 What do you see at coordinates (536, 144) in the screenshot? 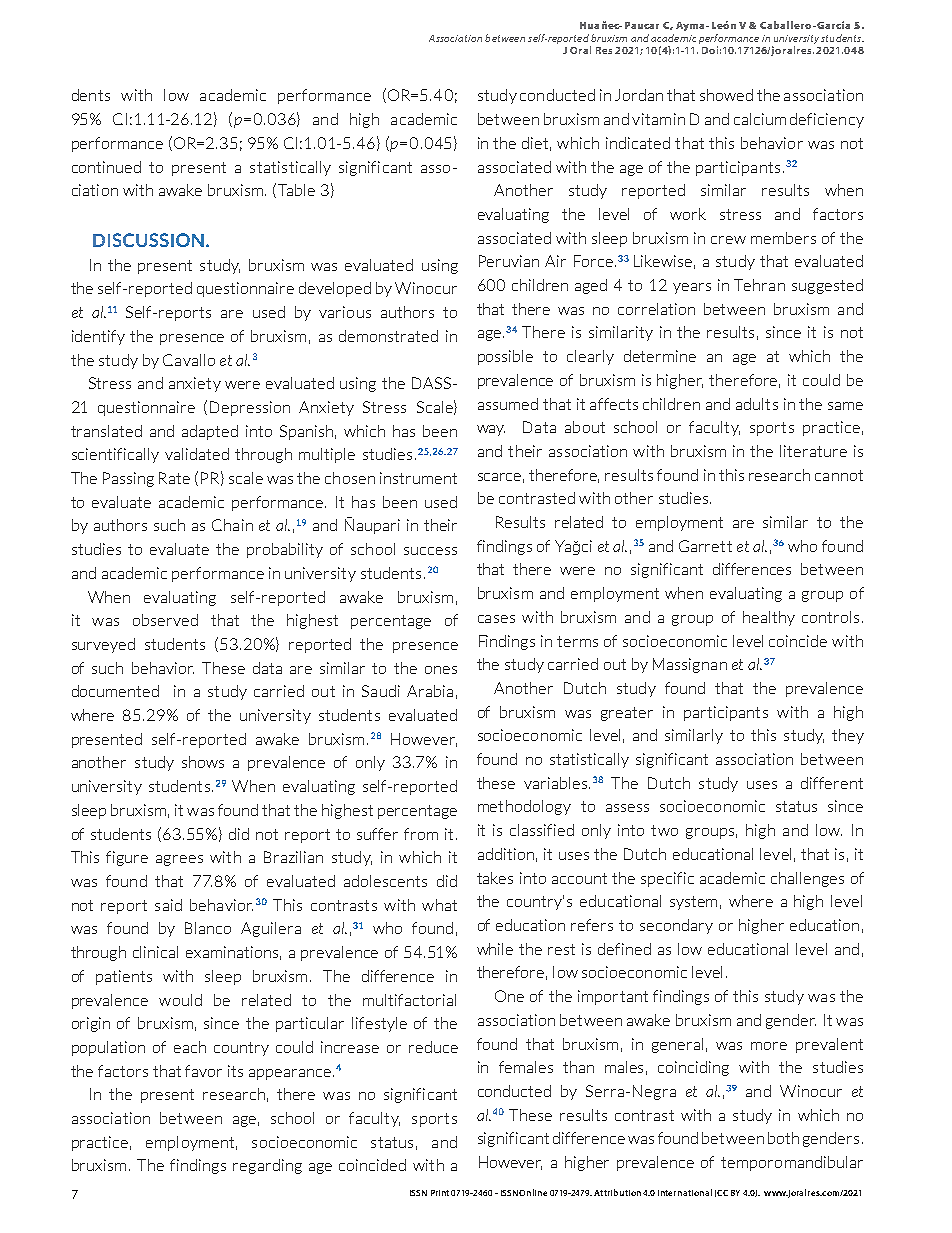
I see `diet` at bounding box center [536, 144].
